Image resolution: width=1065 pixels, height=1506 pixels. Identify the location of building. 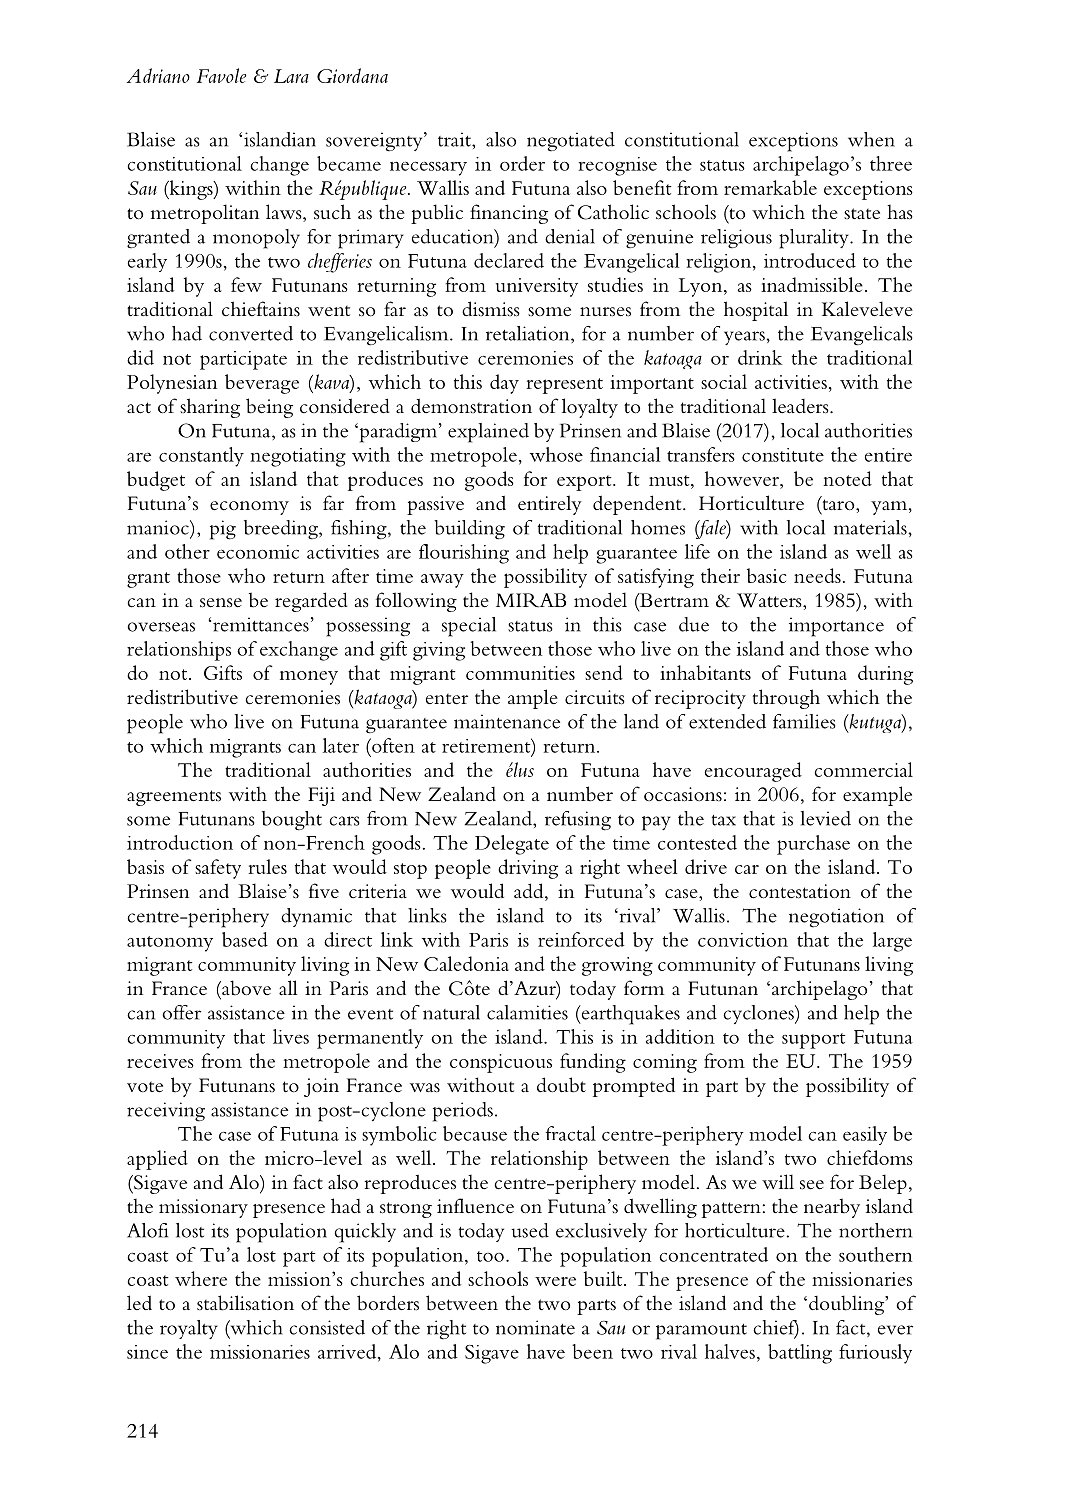
(469, 530).
